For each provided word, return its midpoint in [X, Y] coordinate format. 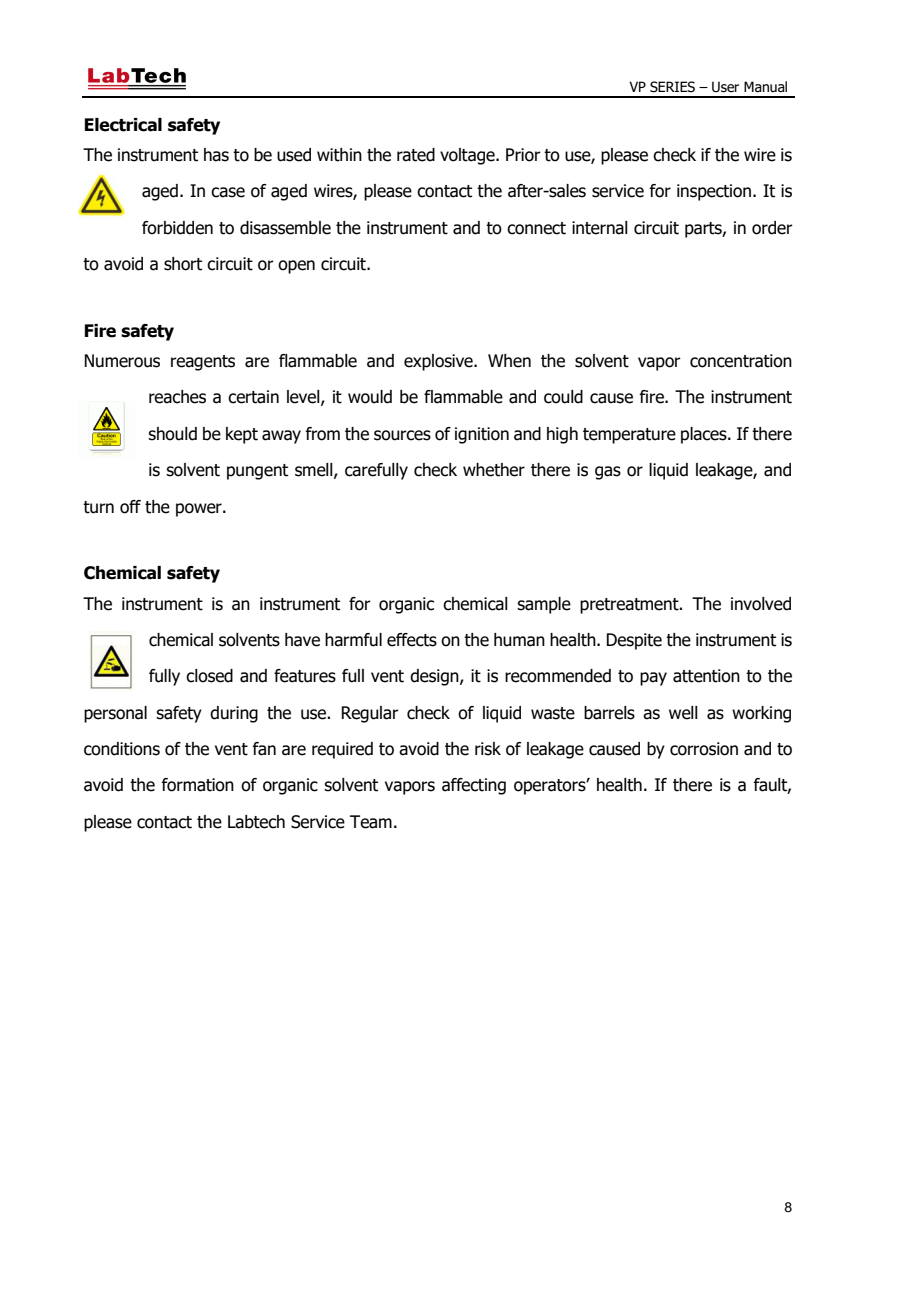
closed [209, 676]
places [705, 435]
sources [402, 435]
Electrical [123, 125]
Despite [634, 641]
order [772, 228]
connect [536, 228]
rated [416, 155]
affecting [474, 786]
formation [197, 785]
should [172, 434]
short [183, 264]
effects [412, 640]
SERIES [672, 87]
